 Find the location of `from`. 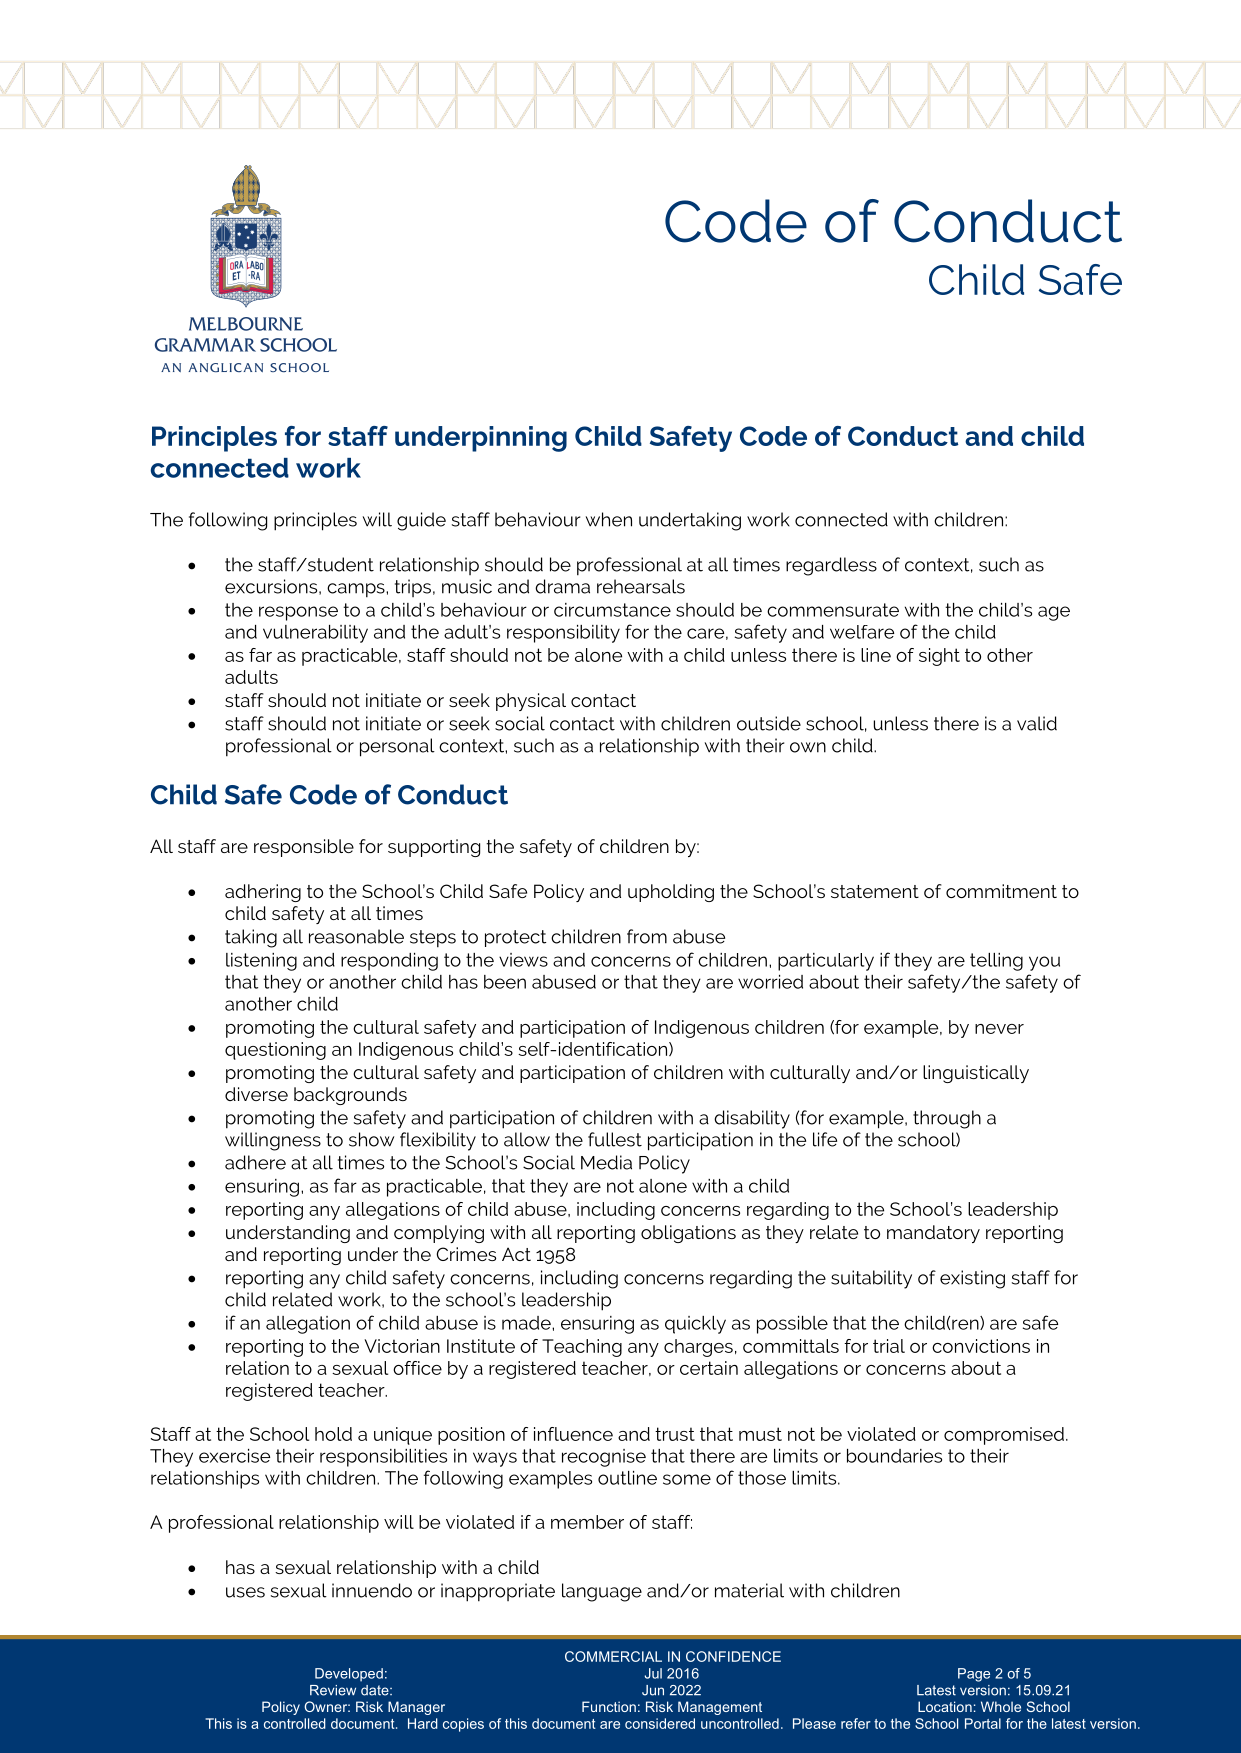

from is located at coordinates (647, 936).
